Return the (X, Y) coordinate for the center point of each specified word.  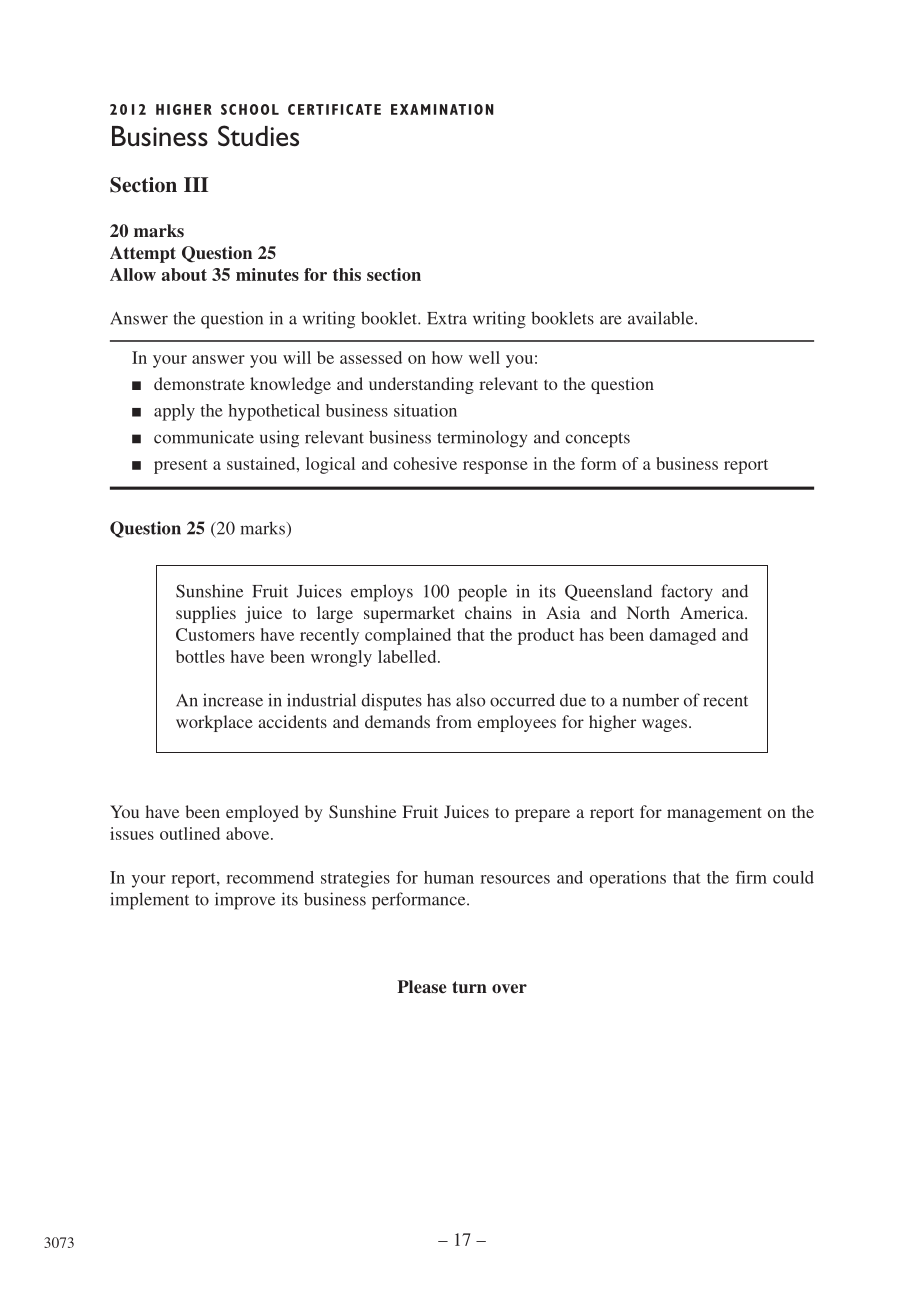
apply (174, 412)
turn (469, 987)
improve (245, 901)
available (662, 318)
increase (233, 700)
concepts (597, 440)
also (470, 700)
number (650, 700)
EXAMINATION (442, 109)
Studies (258, 136)
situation (425, 410)
